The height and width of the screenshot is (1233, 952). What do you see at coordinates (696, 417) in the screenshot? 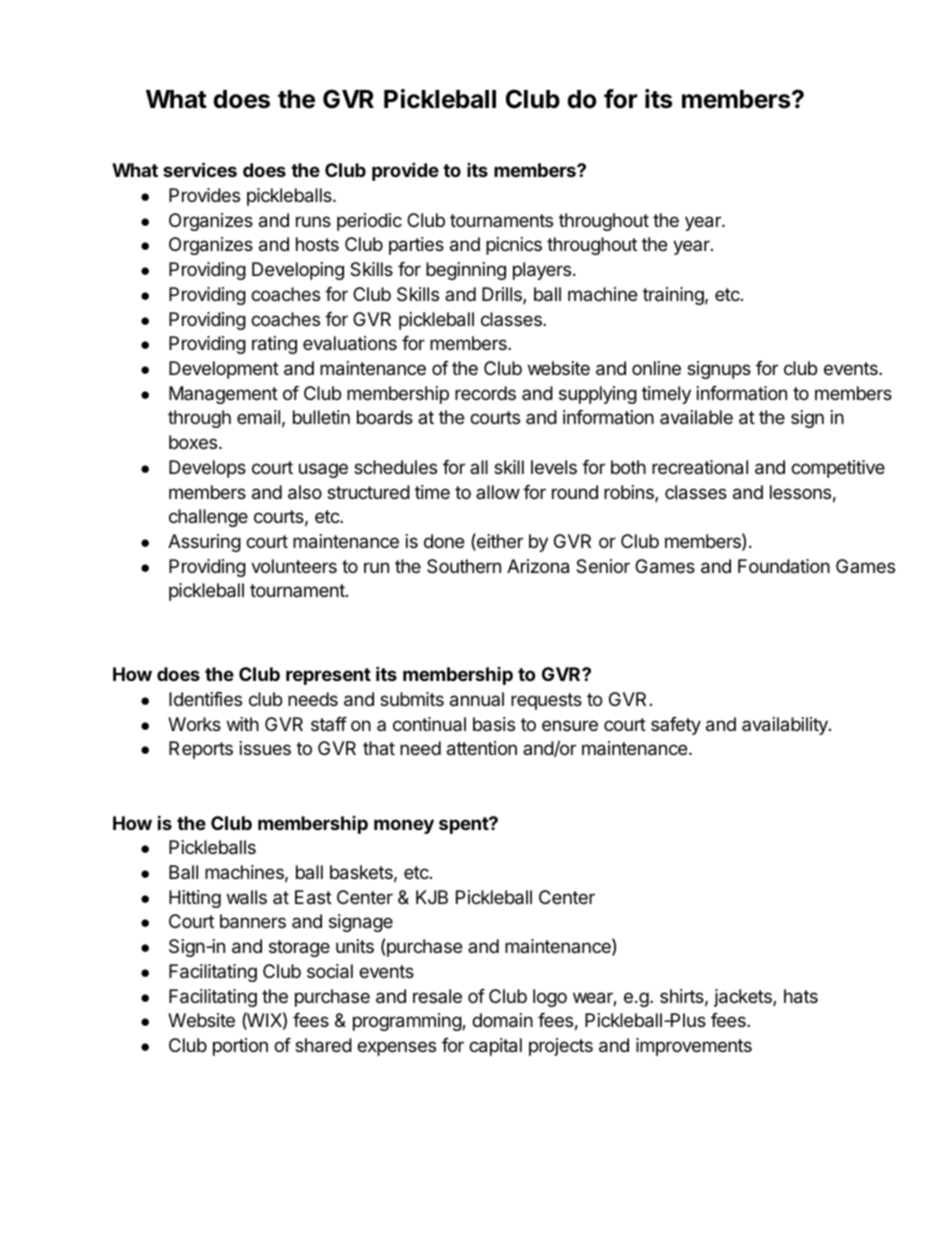
I see `available` at bounding box center [696, 417].
